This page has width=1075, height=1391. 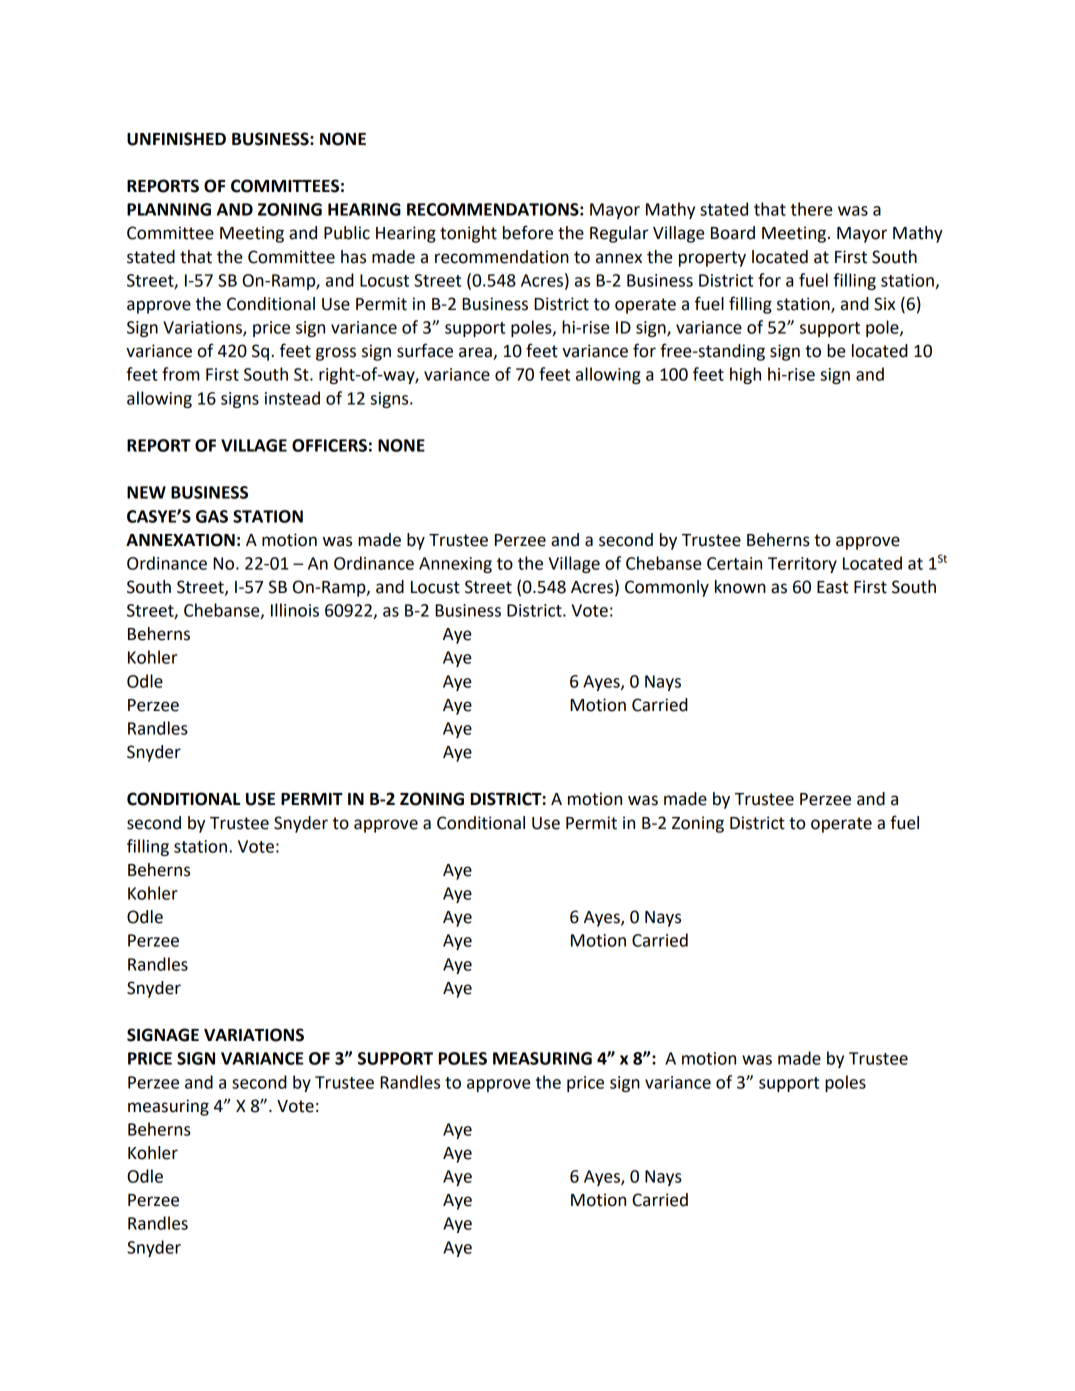 I want to click on there, so click(x=811, y=209).
